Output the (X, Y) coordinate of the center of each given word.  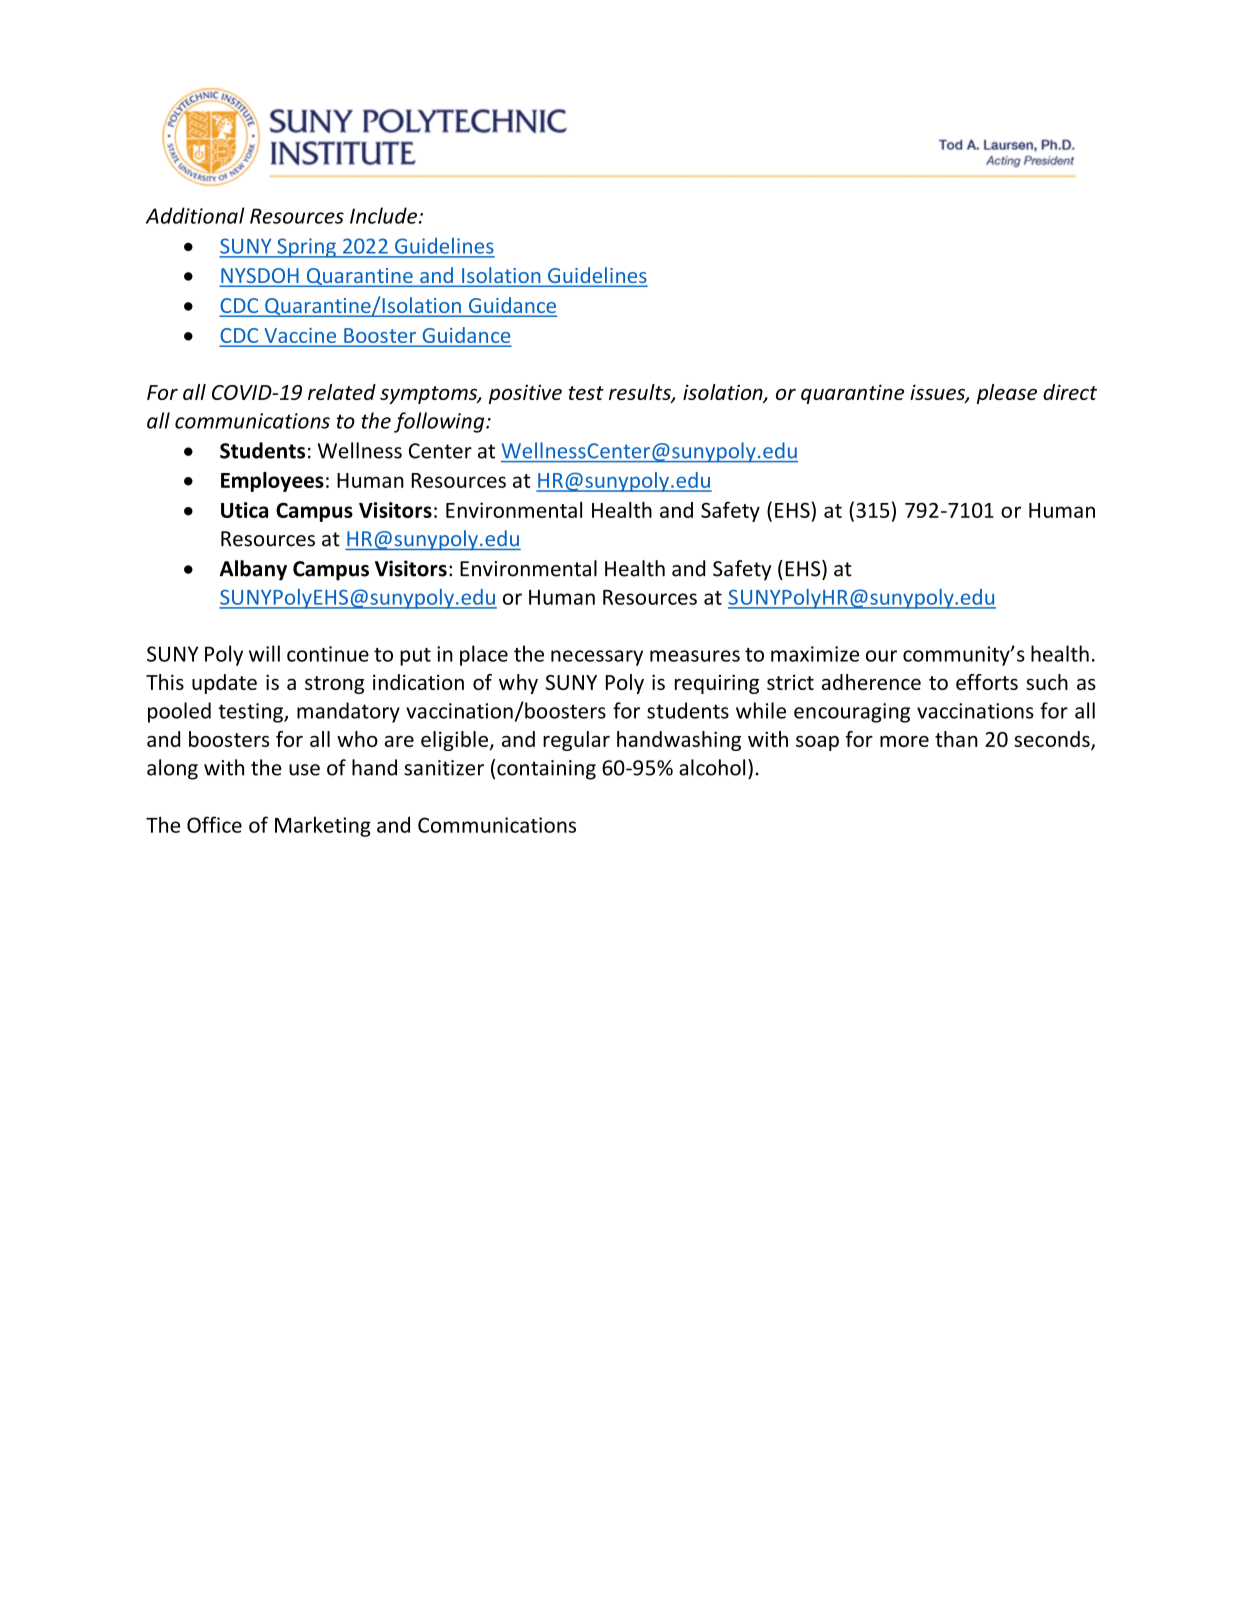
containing (546, 770)
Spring (306, 248)
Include (383, 215)
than (956, 739)
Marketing (323, 826)
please (1007, 394)
